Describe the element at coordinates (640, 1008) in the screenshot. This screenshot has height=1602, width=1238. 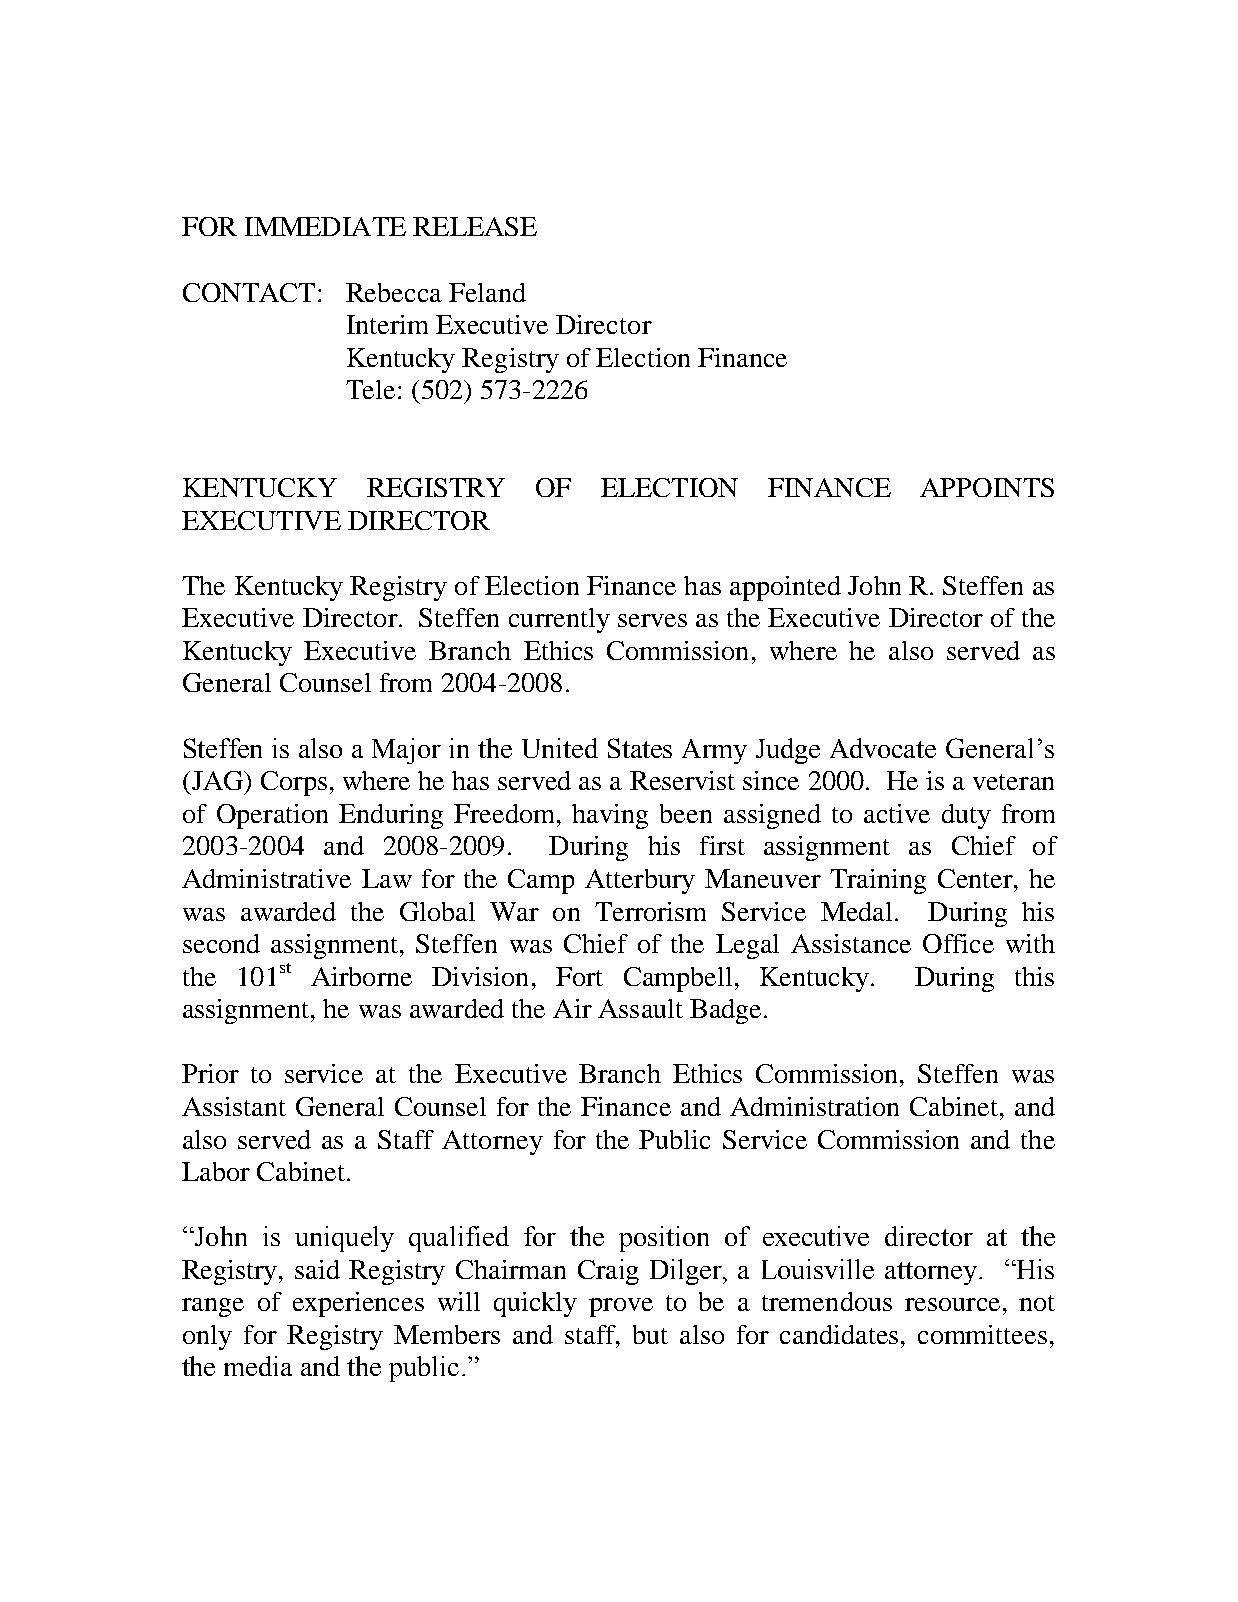
I see `Assault` at that location.
